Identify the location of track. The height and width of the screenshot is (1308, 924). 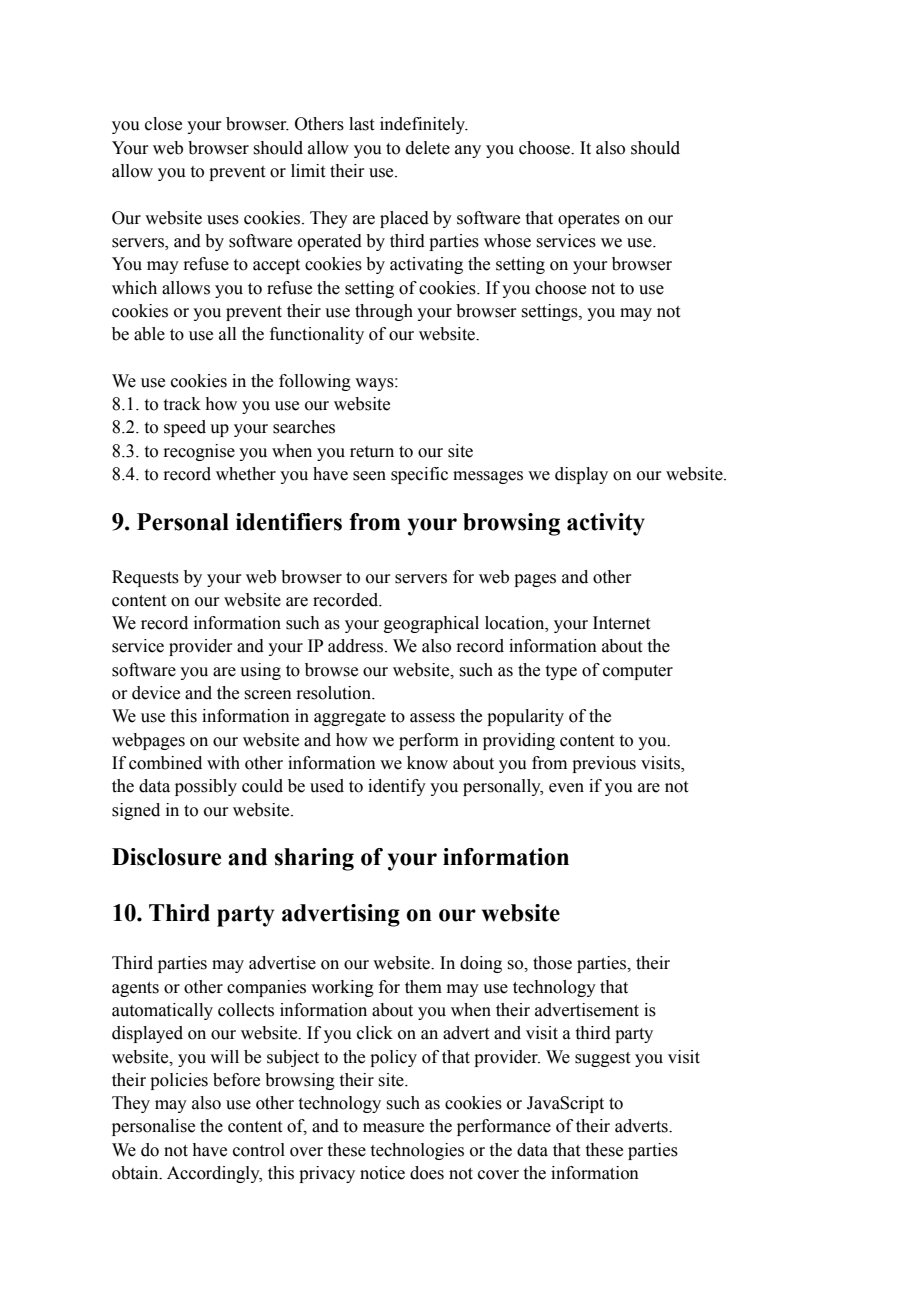
(182, 404).
